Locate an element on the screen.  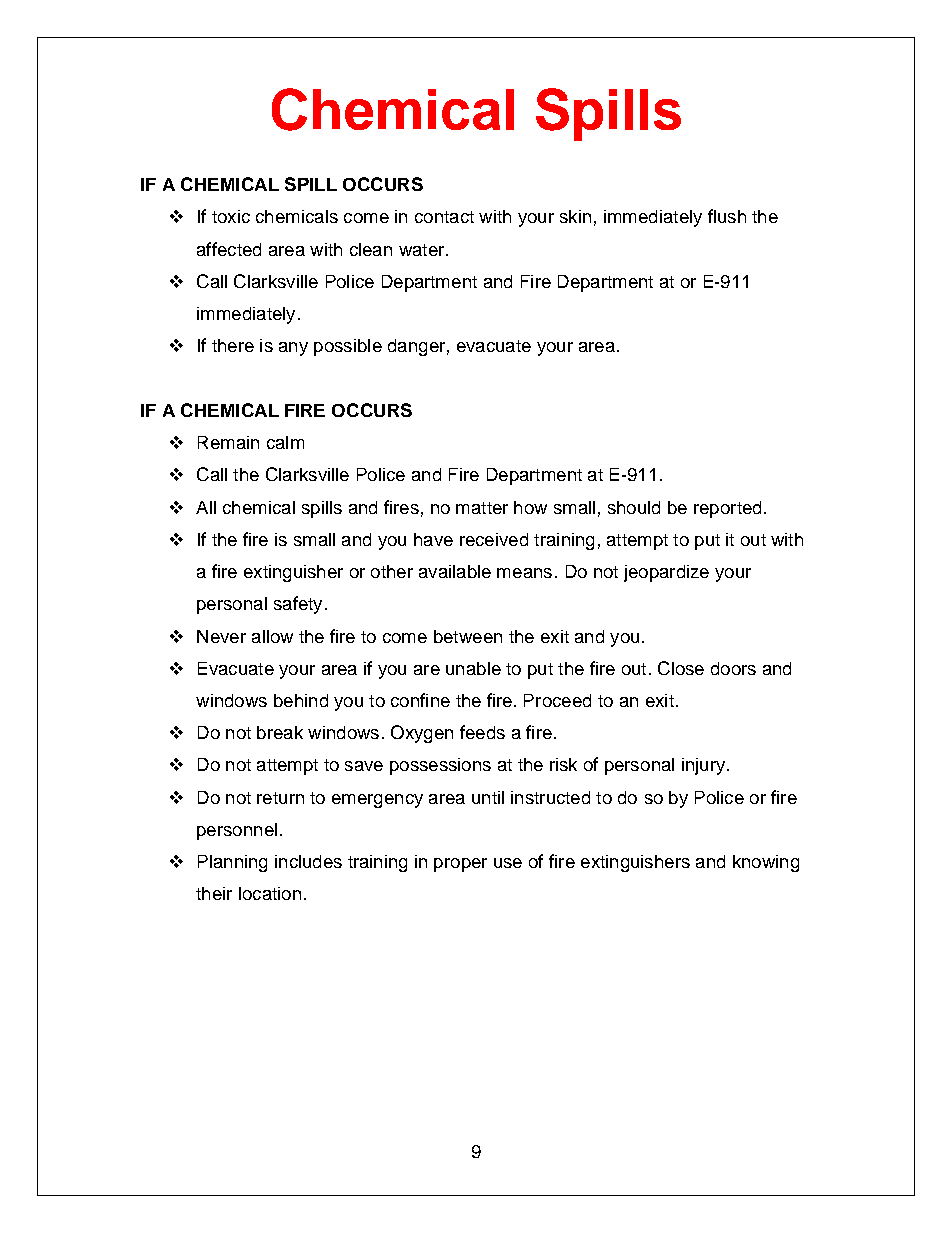
contact is located at coordinates (444, 217).
